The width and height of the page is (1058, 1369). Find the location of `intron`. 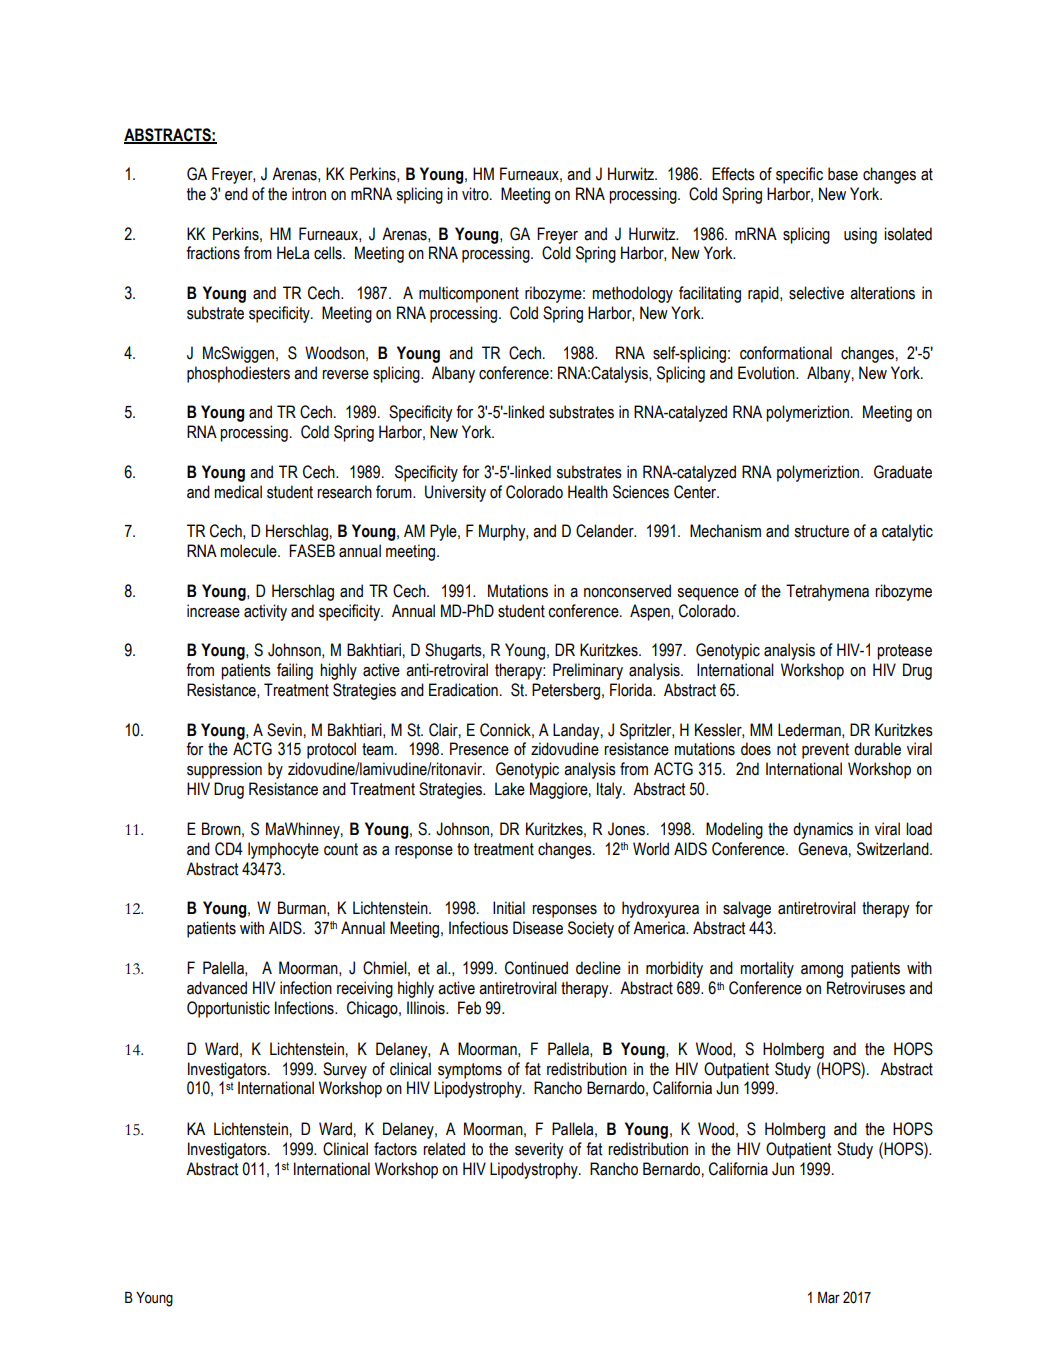

intron is located at coordinates (309, 194).
